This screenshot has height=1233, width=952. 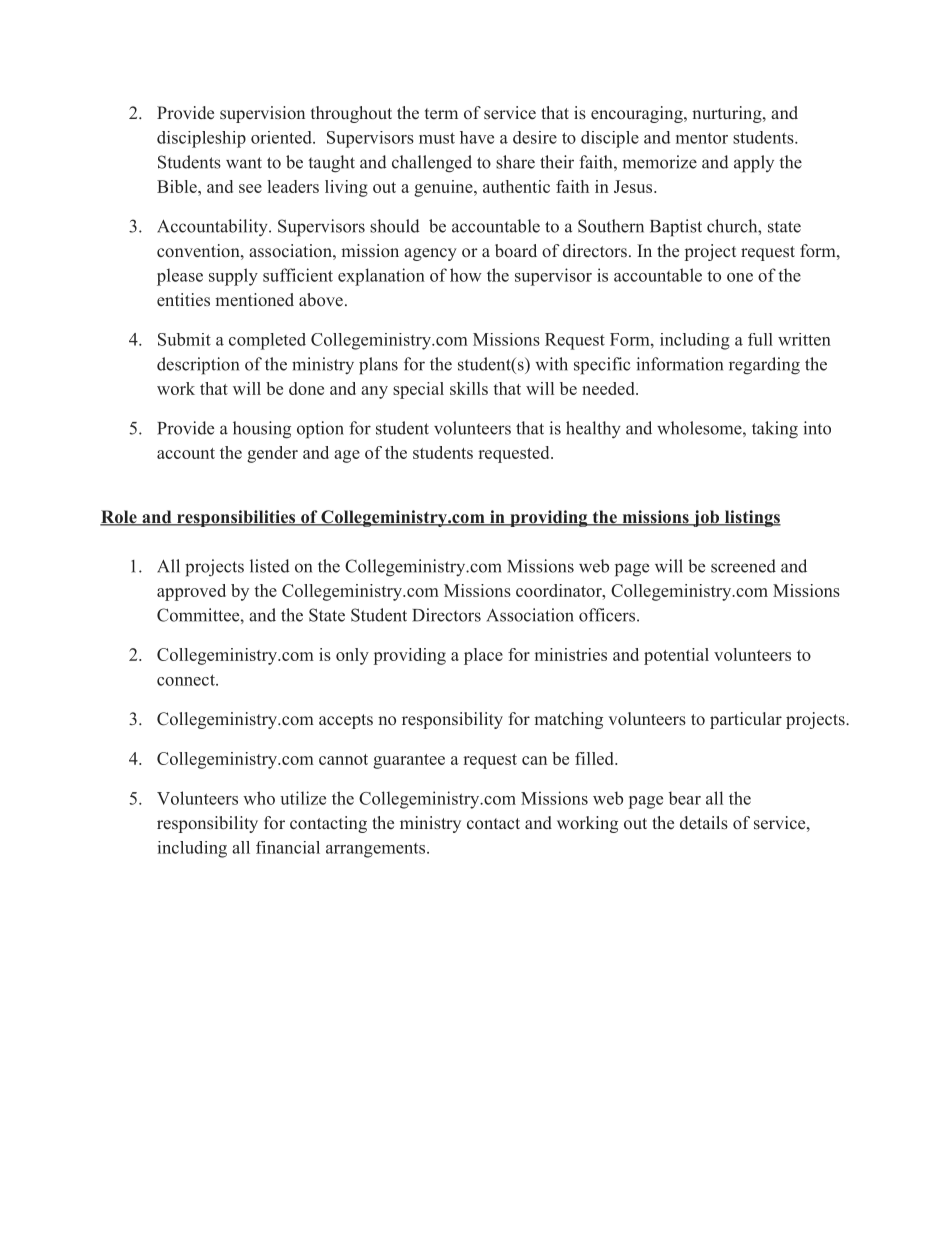 What do you see at coordinates (183, 300) in the screenshot?
I see `entities` at bounding box center [183, 300].
